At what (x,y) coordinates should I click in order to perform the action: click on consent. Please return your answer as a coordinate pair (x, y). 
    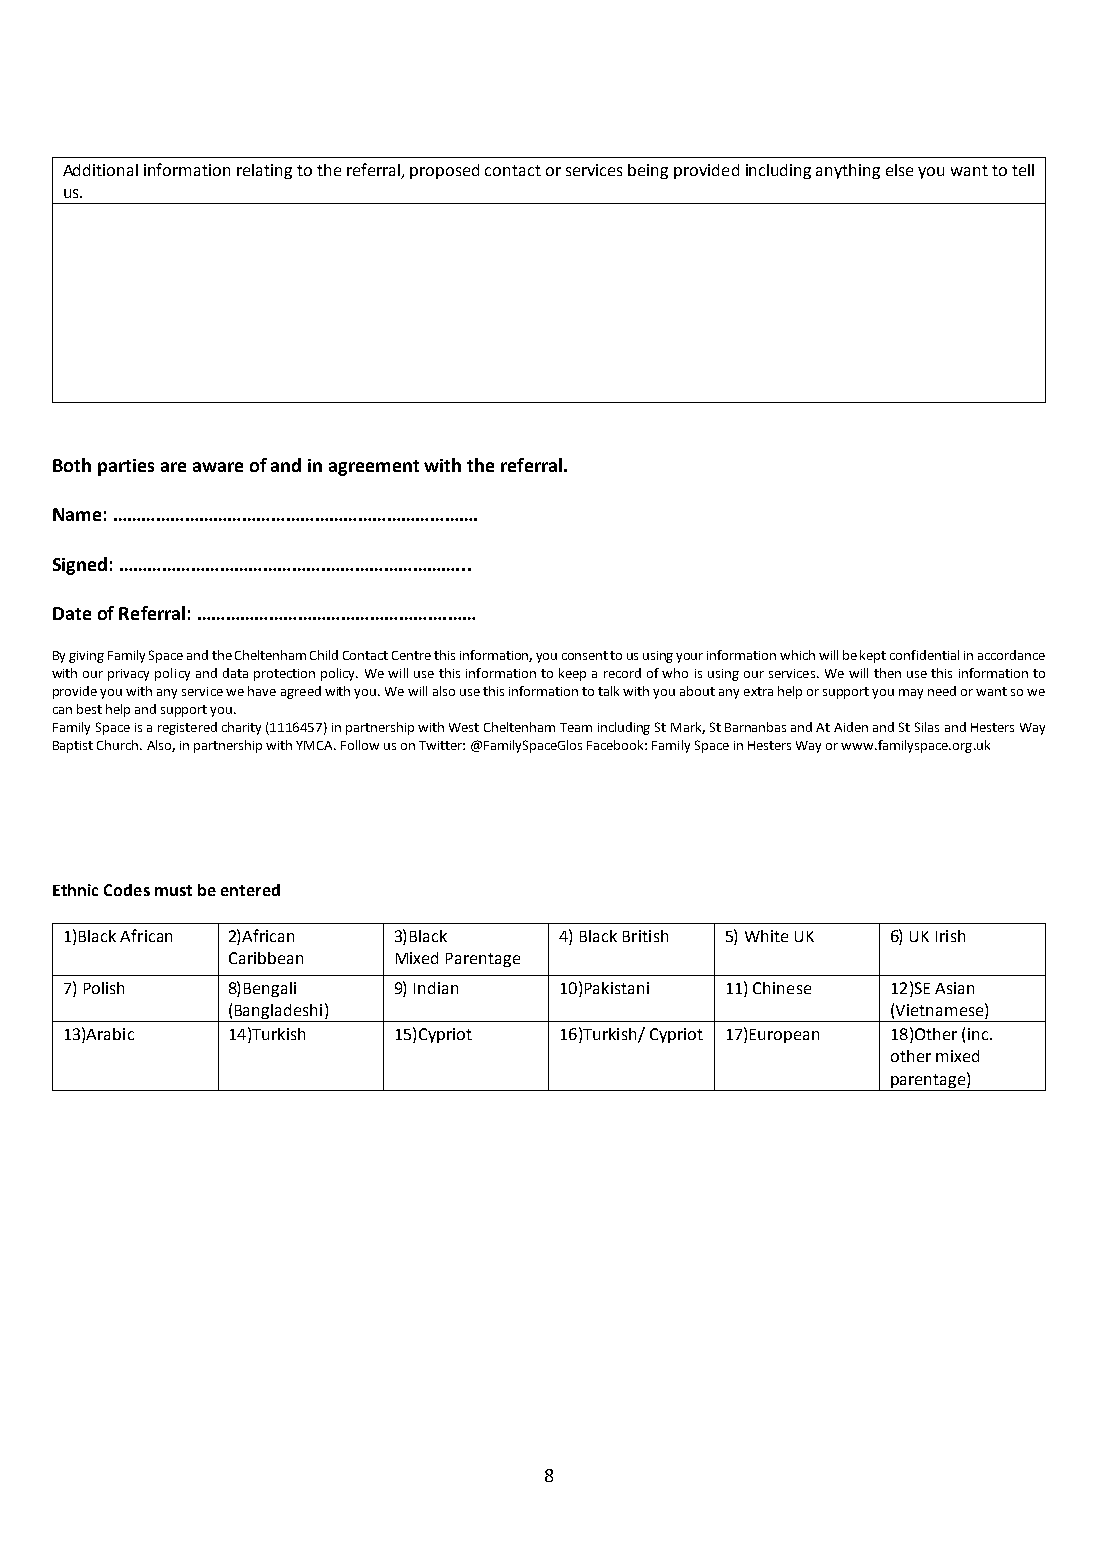
    Looking at the image, I should click on (585, 655).
